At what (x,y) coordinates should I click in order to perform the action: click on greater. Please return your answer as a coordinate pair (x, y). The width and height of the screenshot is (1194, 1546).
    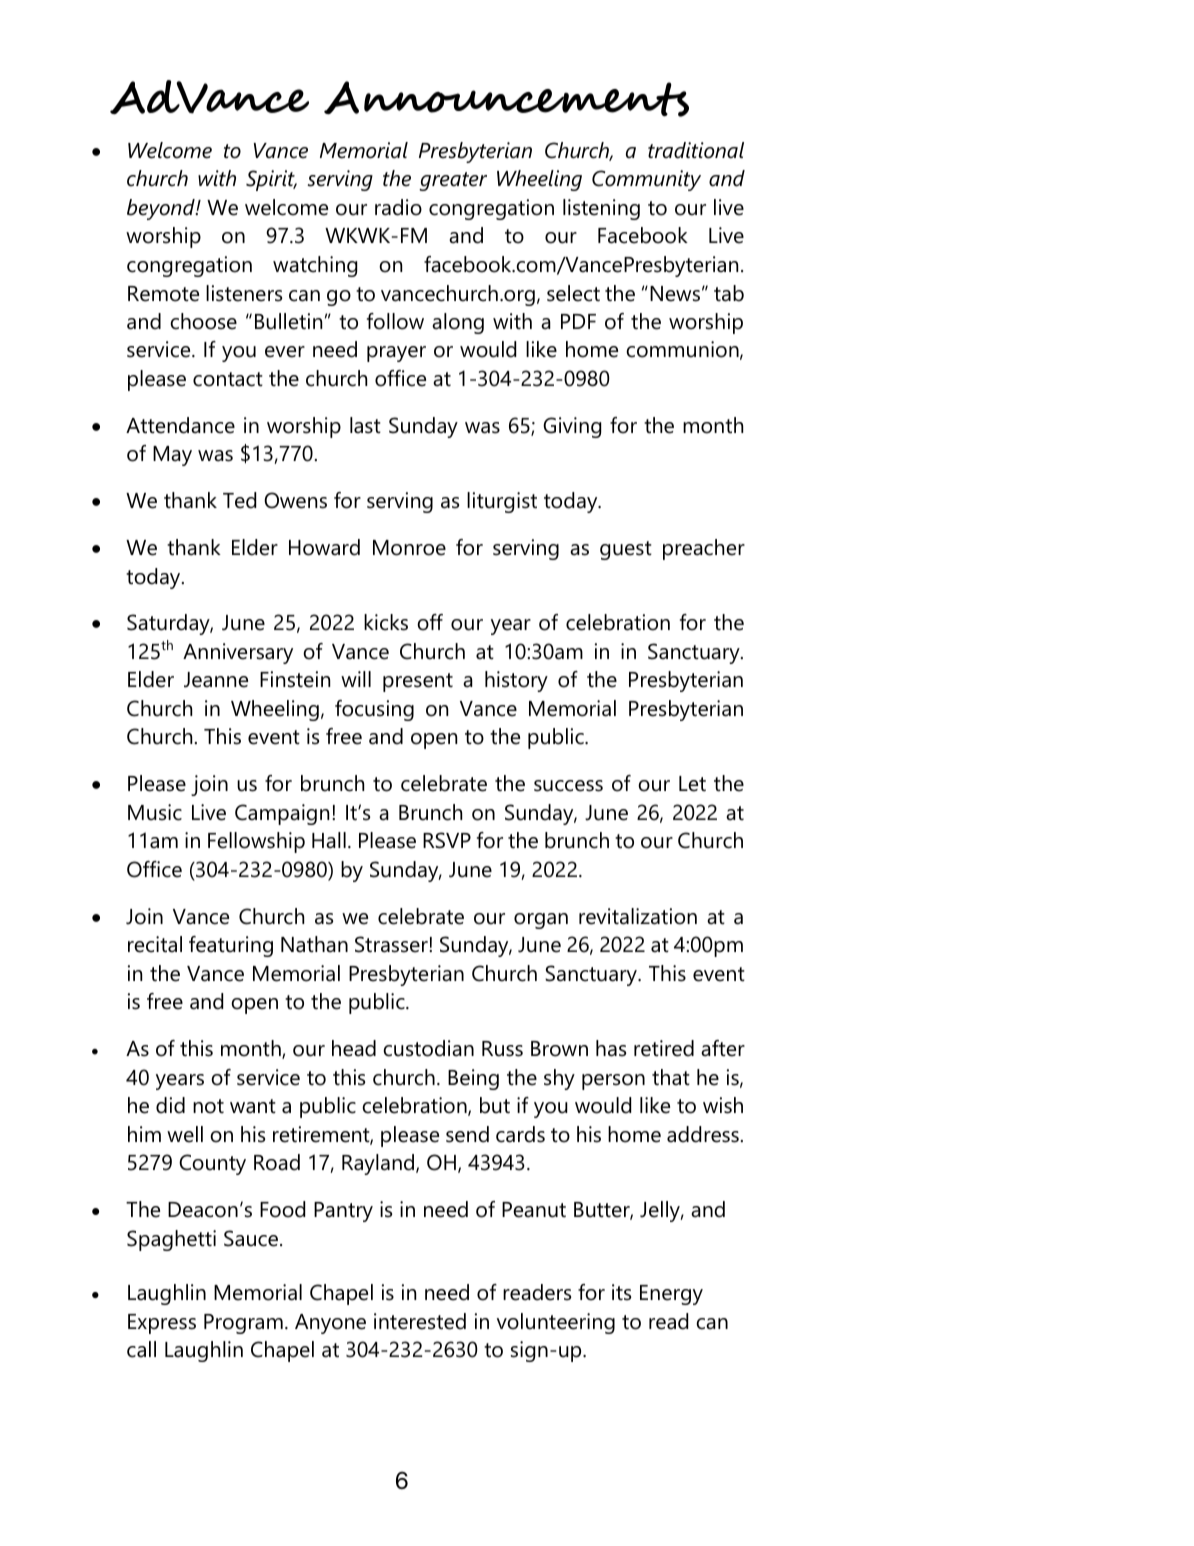
    Looking at the image, I should click on (453, 181).
